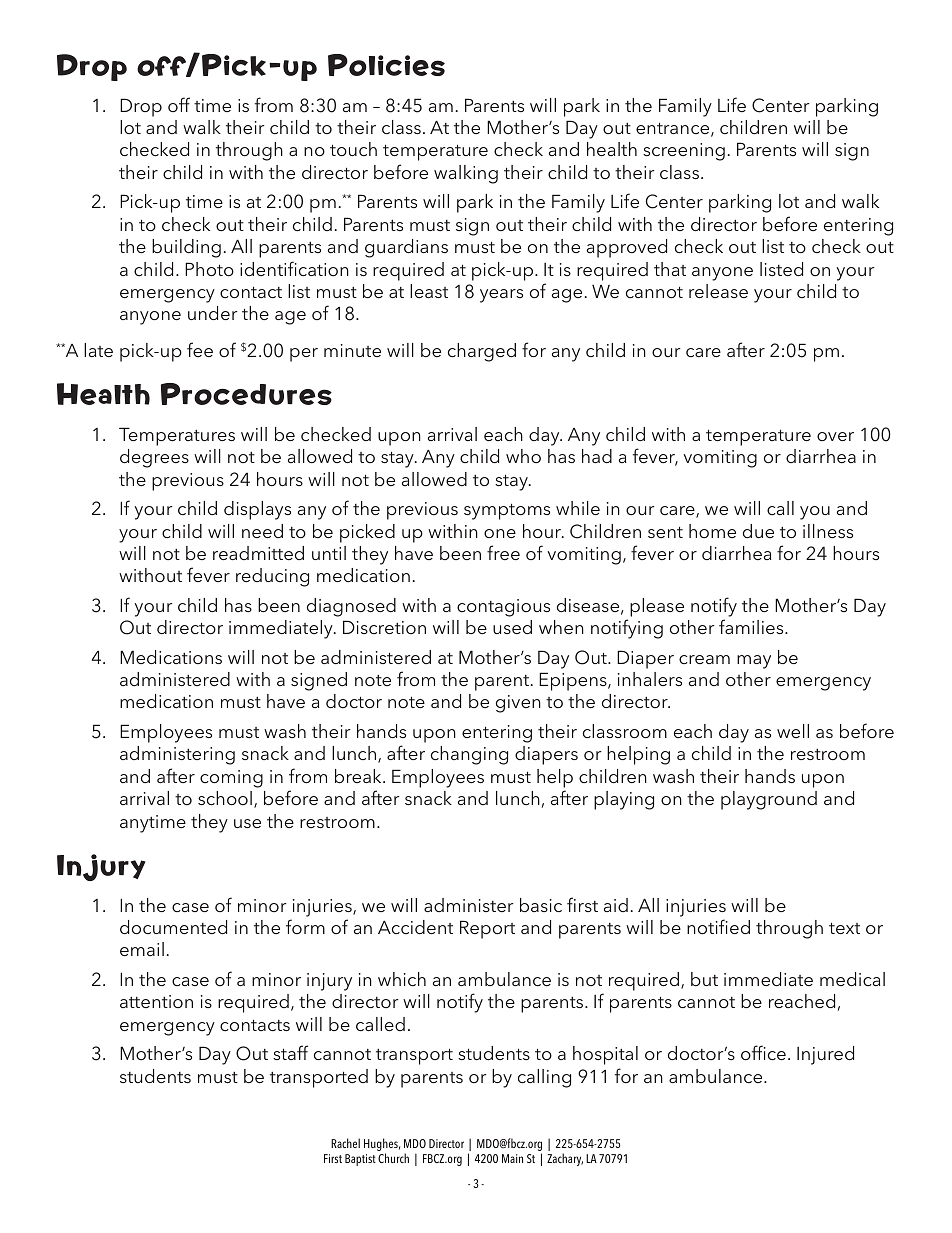 The height and width of the document is (1233, 952). What do you see at coordinates (386, 65) in the document?
I see `Policies` at bounding box center [386, 65].
